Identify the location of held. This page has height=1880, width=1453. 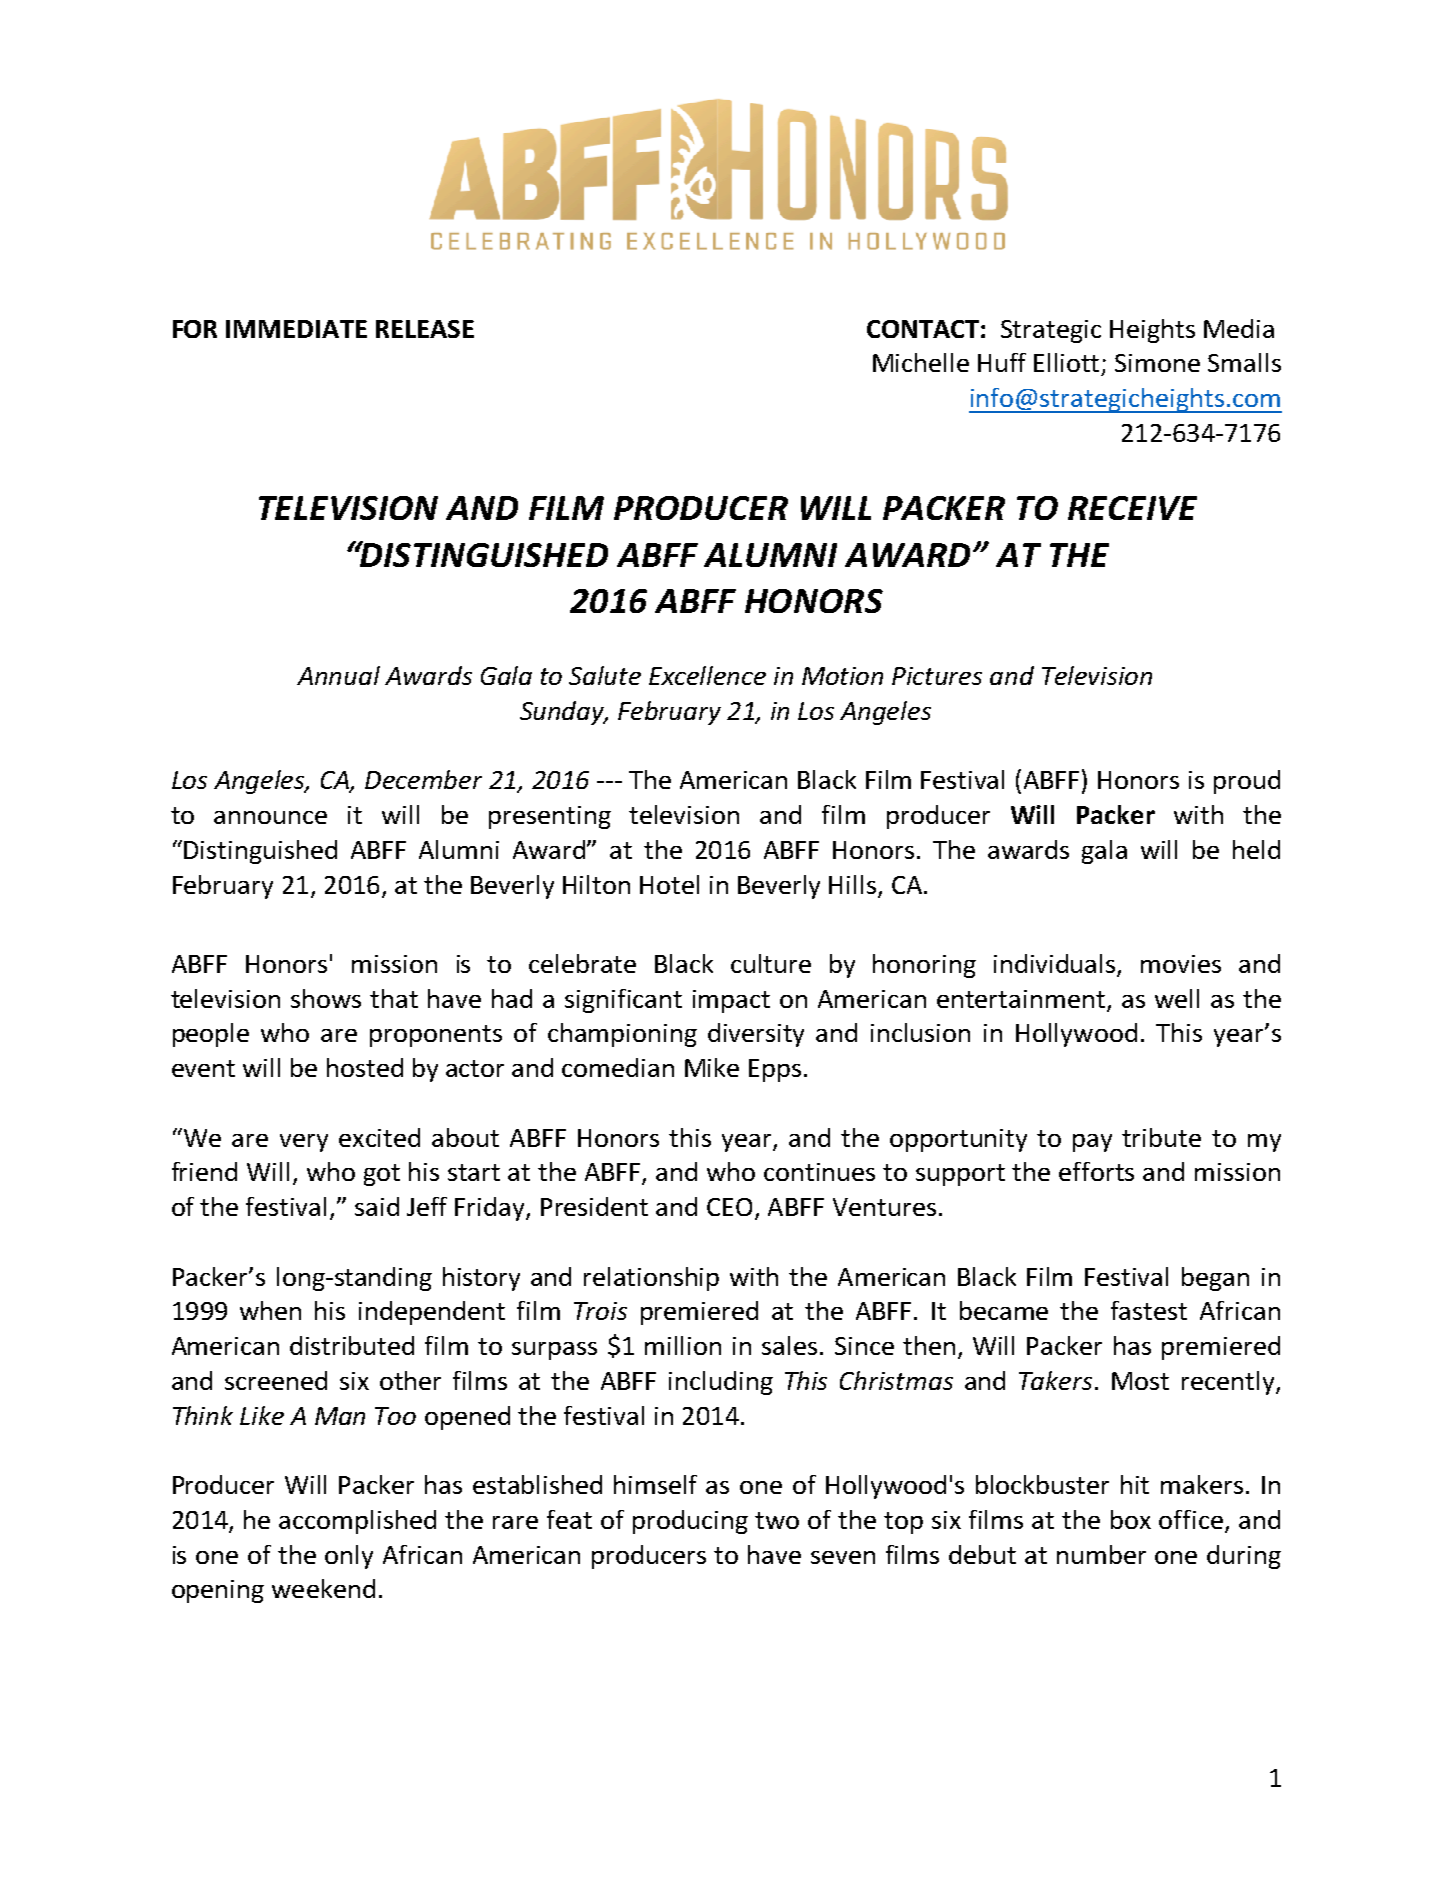
(1256, 849).
